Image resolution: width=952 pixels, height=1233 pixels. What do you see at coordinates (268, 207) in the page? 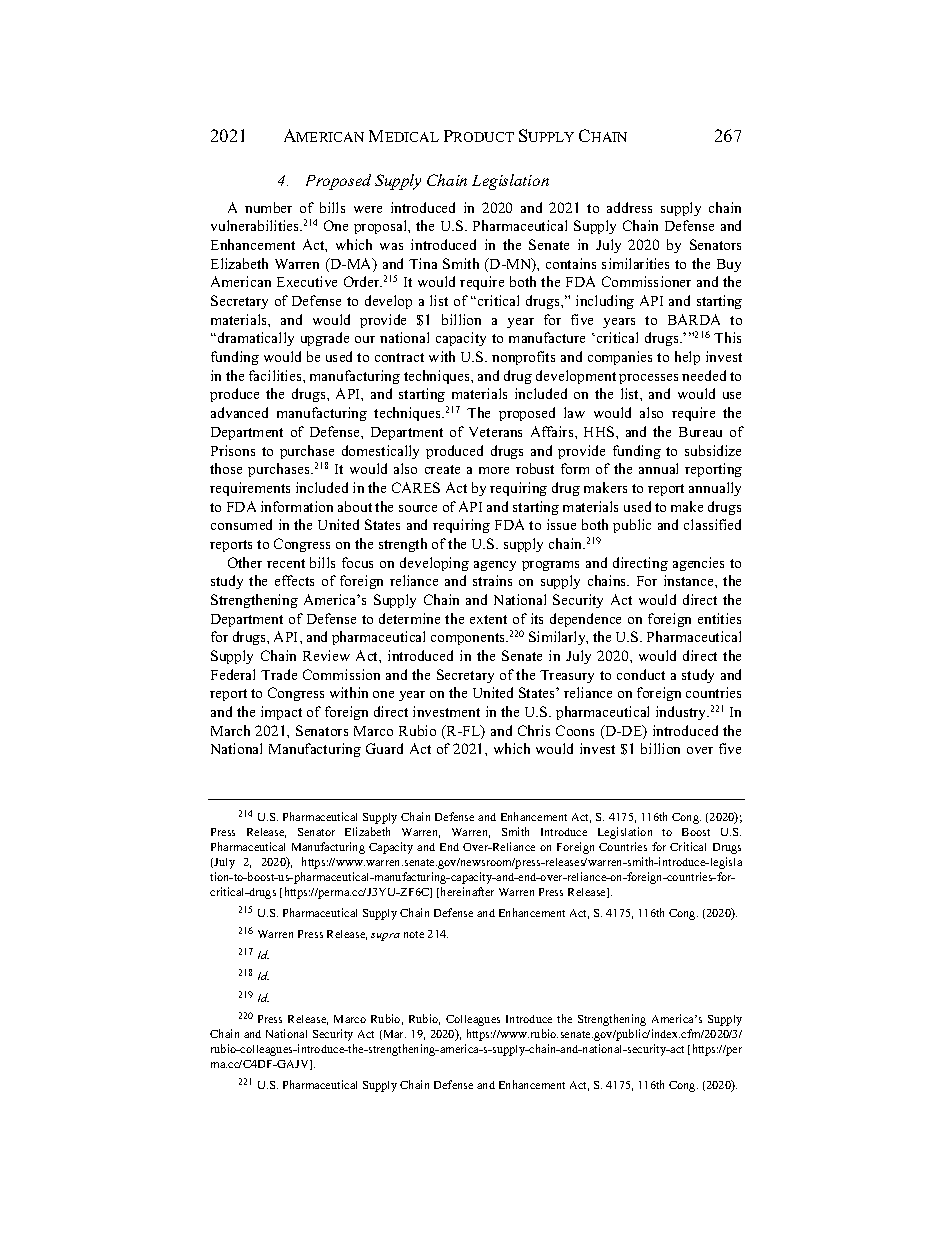
I see `number` at bounding box center [268, 207].
